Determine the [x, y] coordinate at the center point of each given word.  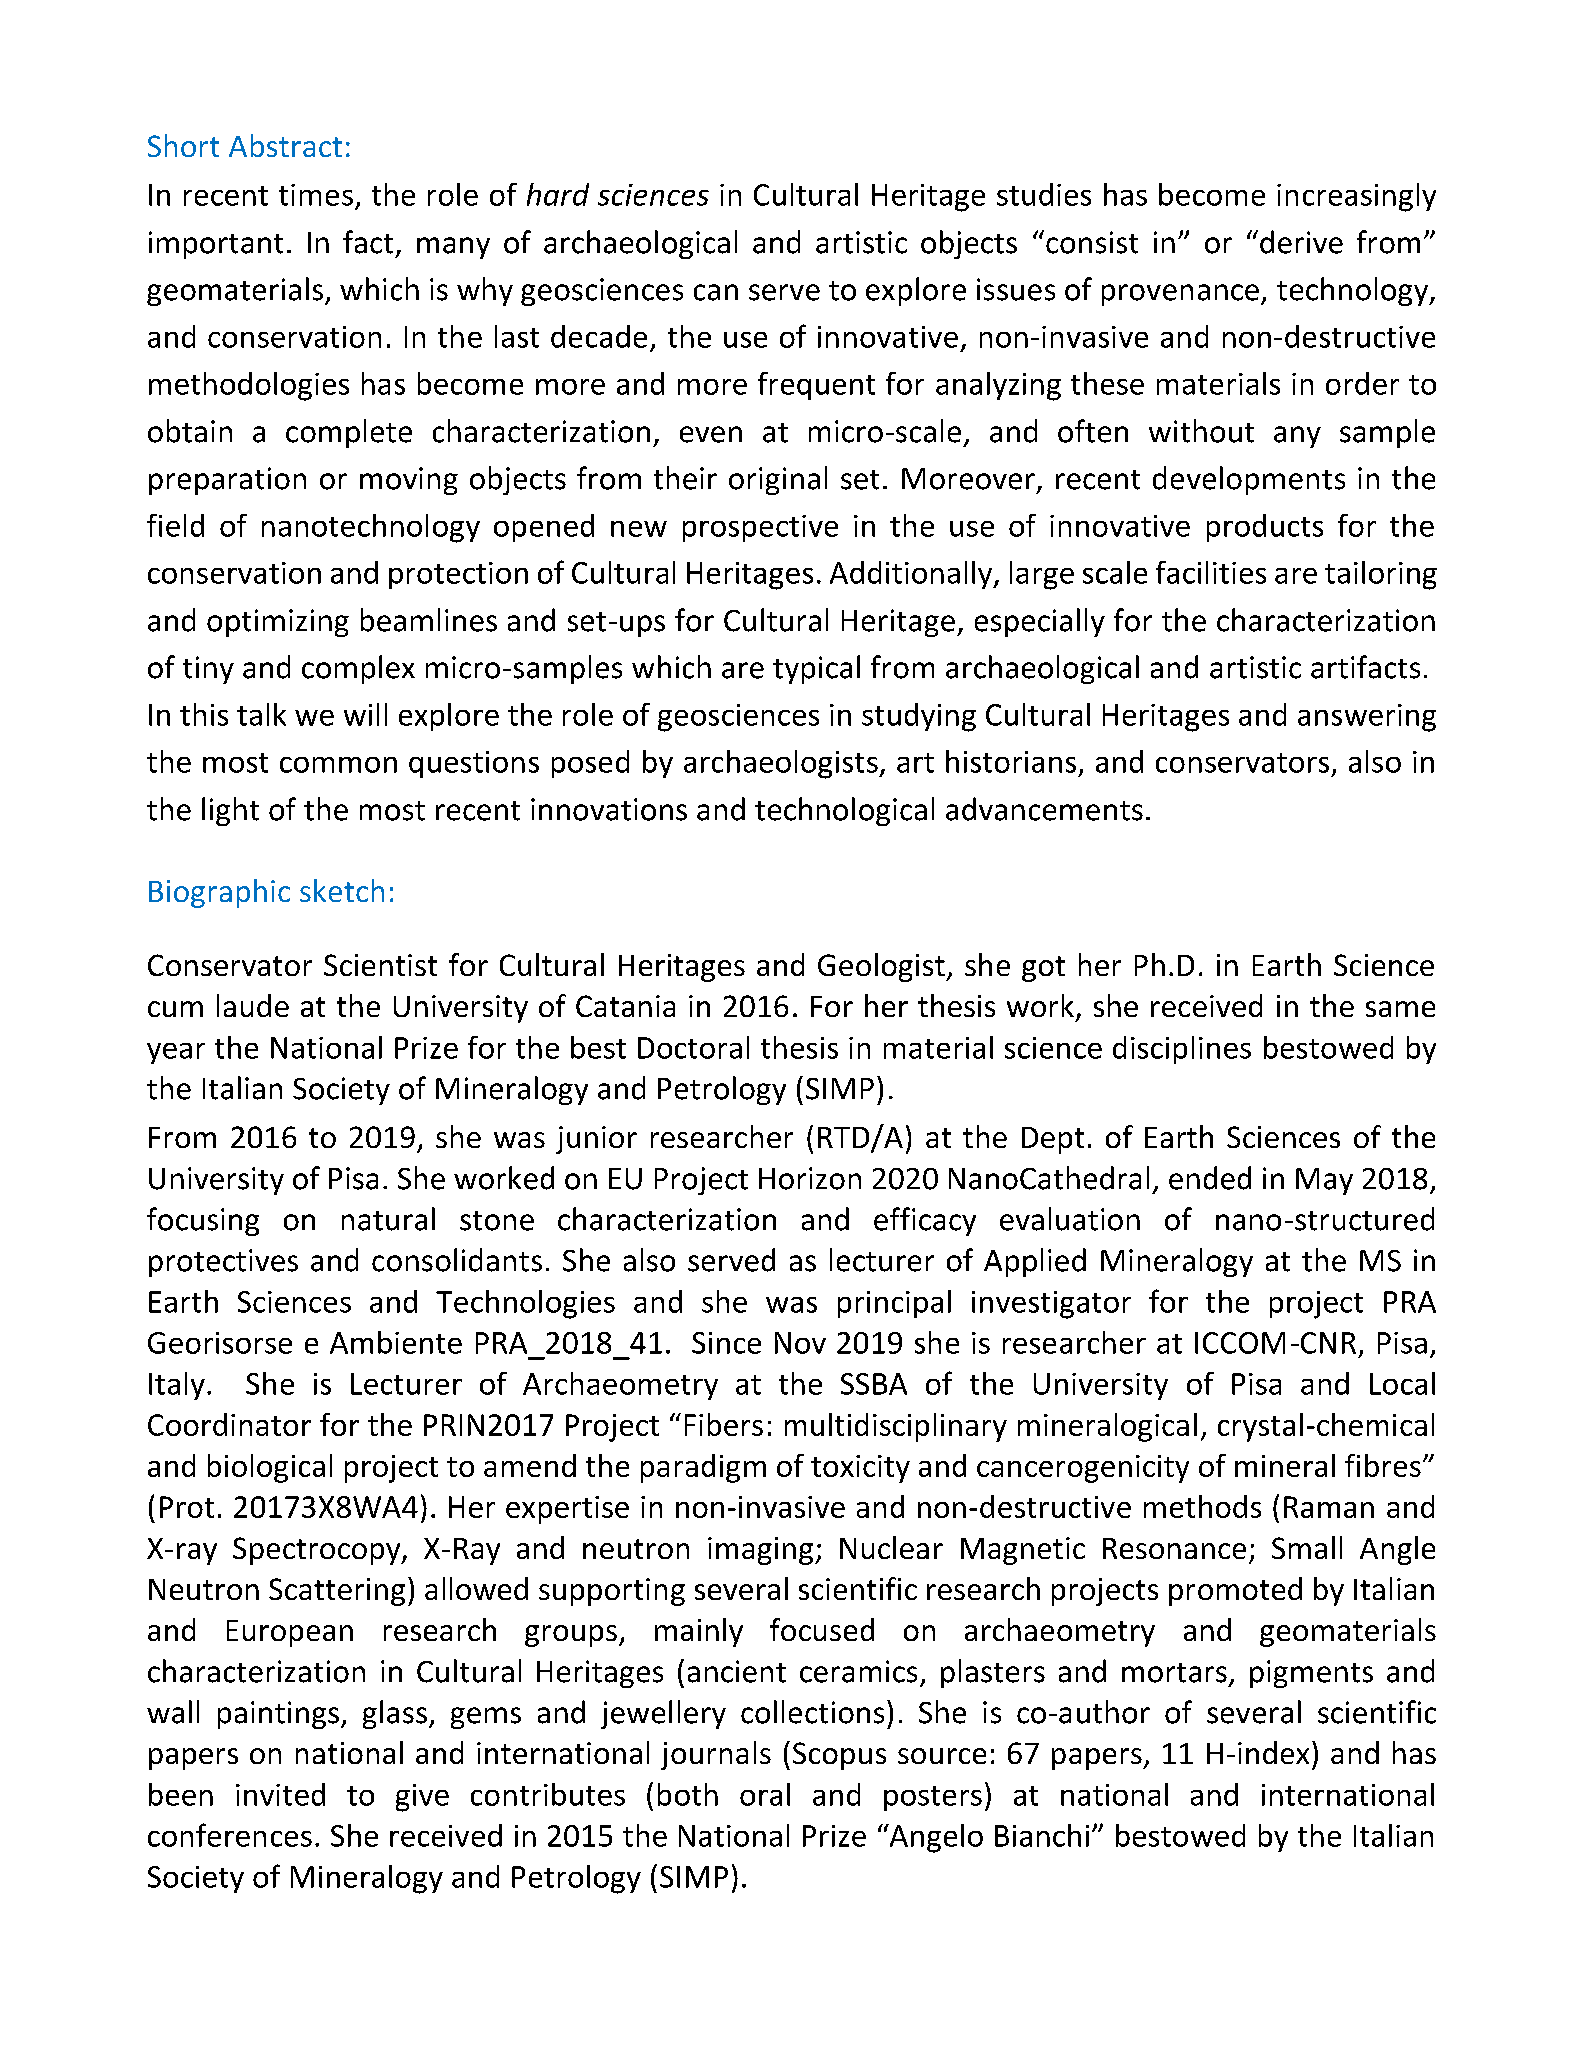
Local [1402, 1383]
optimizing [278, 623]
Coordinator [229, 1424]
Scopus [839, 1756]
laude [253, 1005]
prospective [760, 528]
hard [558, 194]
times [316, 195]
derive [1301, 242]
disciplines [1182, 1050]
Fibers [724, 1424]
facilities [1211, 572]
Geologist [882, 967]
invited [280, 1794]
